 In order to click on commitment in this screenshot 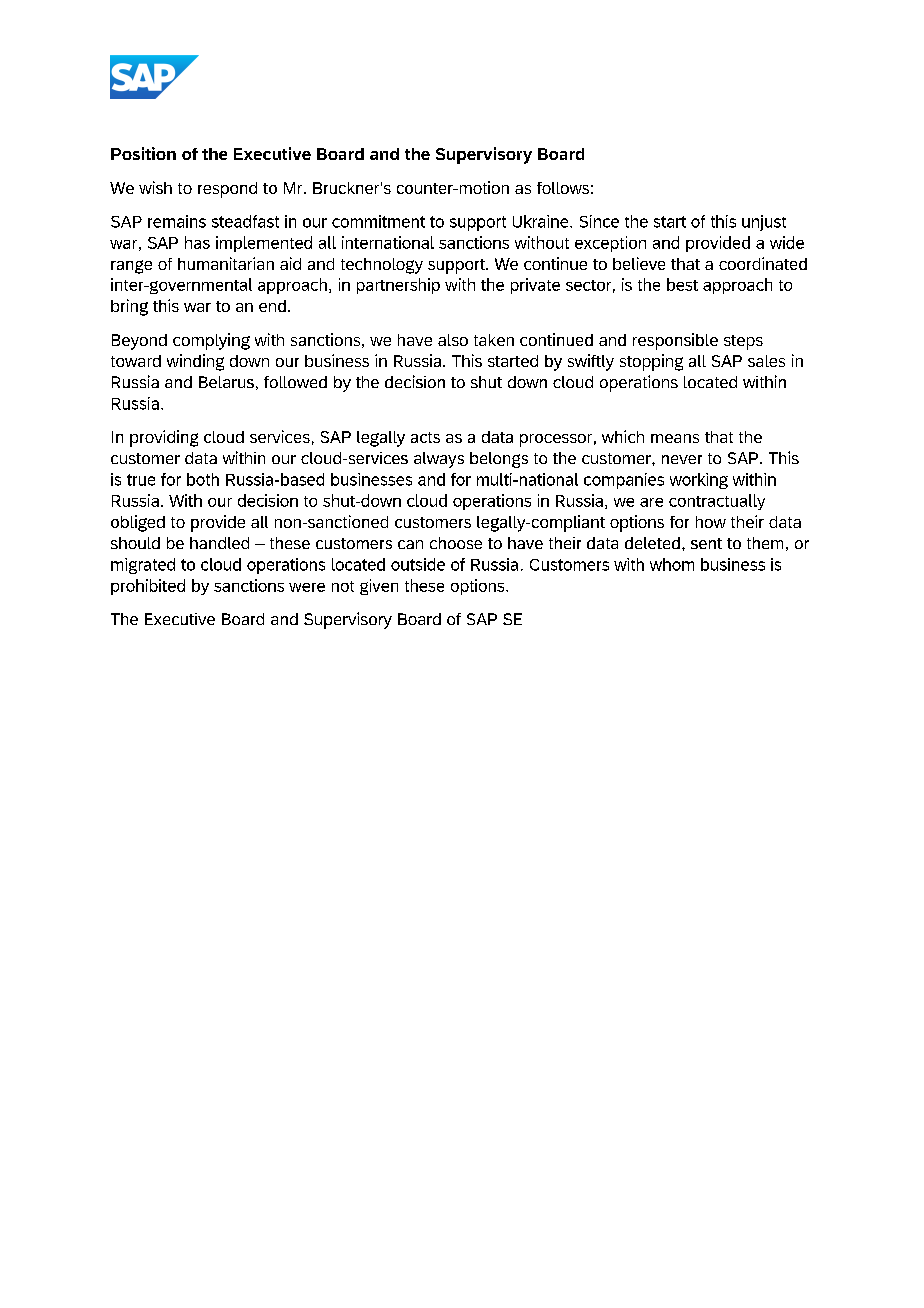, I will do `click(378, 221)`.
